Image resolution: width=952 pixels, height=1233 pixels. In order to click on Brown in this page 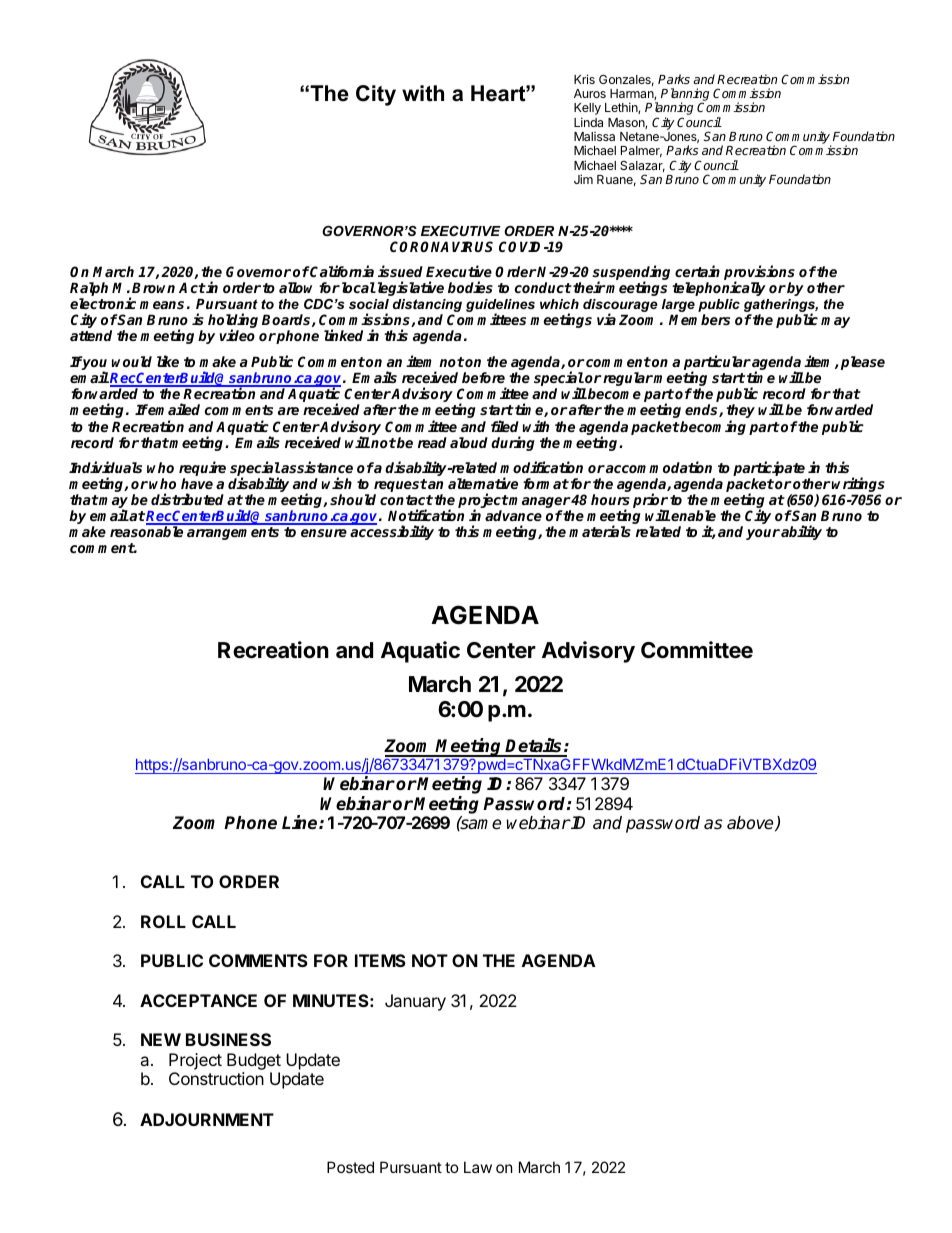, I will do `click(153, 287)`.
